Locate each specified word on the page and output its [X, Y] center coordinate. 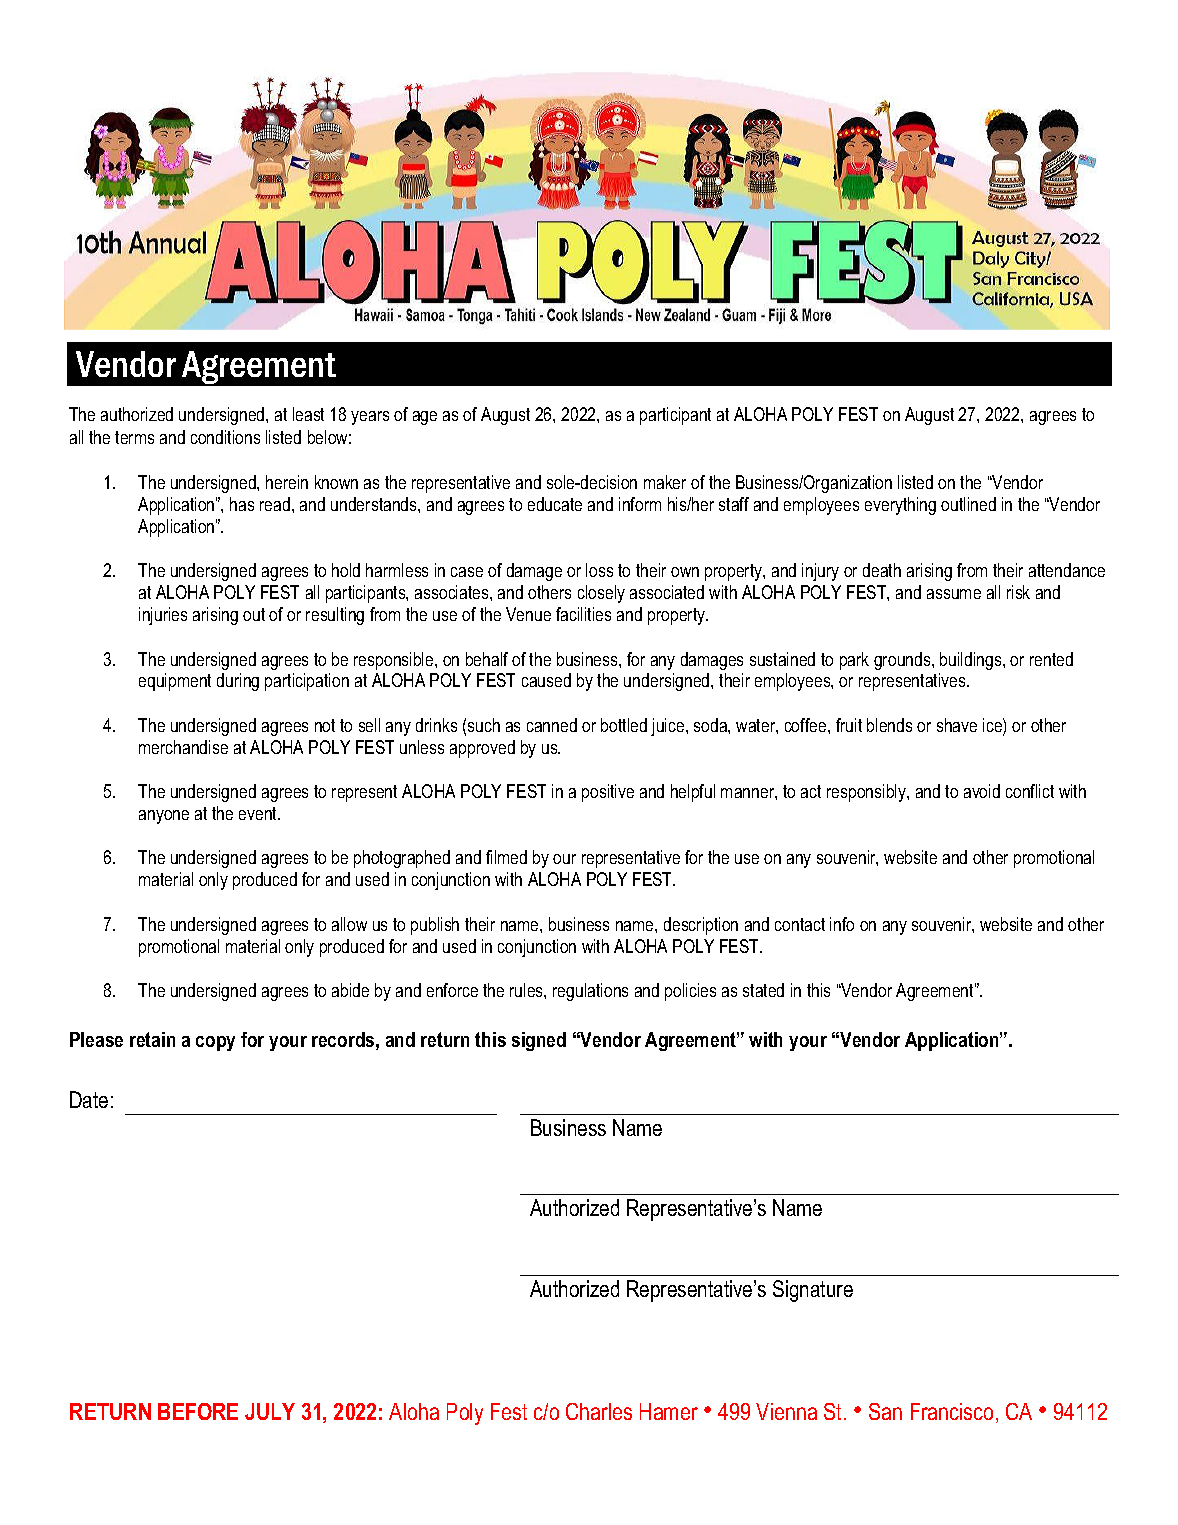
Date [89, 1099]
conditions [225, 437]
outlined [968, 504]
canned [552, 725]
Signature [813, 1291]
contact [800, 924]
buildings [972, 661]
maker [665, 482]
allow [349, 924]
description [701, 926]
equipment [175, 682]
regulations [590, 992]
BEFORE [198, 1411]
